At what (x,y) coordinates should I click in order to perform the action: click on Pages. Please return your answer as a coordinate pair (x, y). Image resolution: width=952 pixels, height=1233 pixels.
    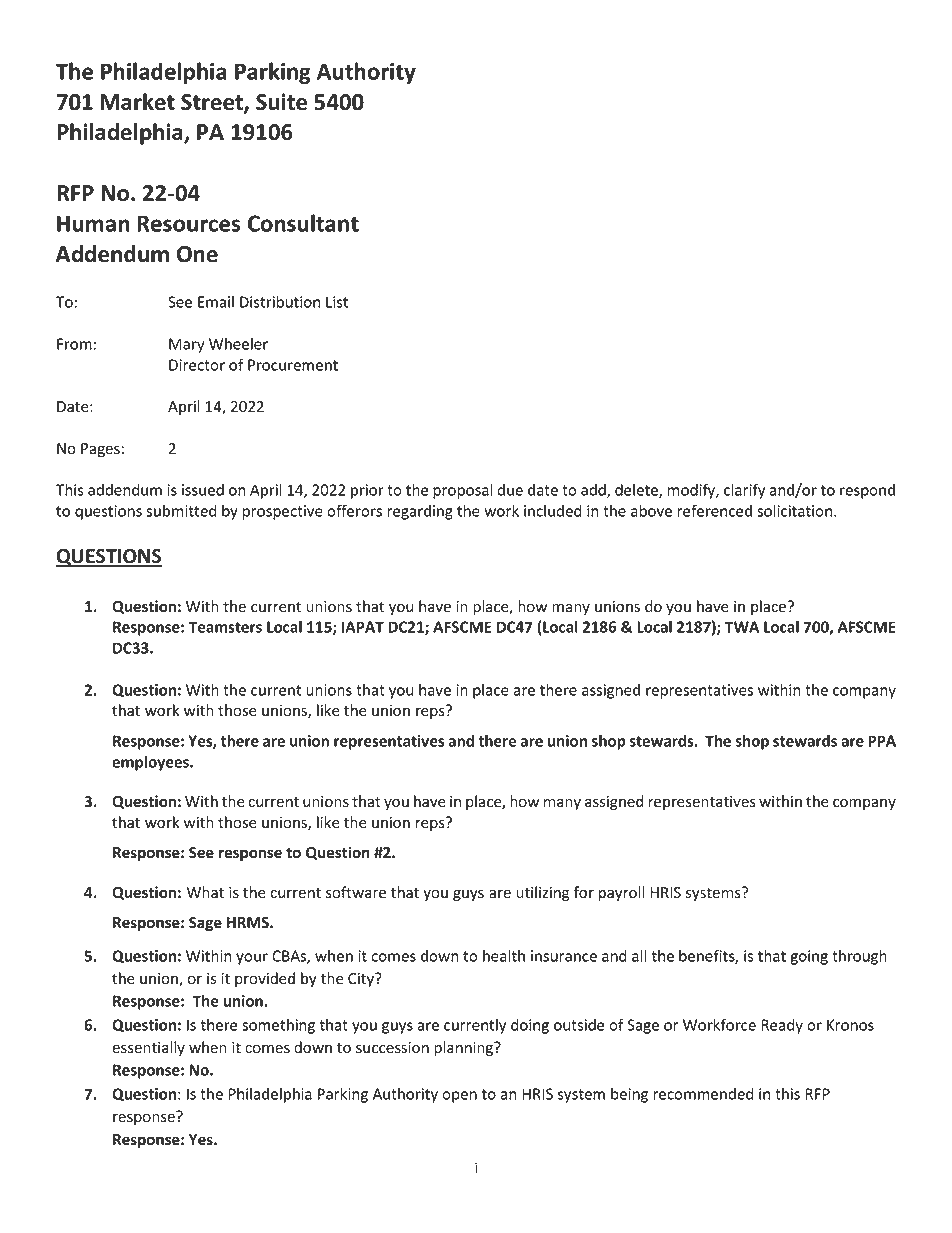
    Looking at the image, I should click on (100, 450).
